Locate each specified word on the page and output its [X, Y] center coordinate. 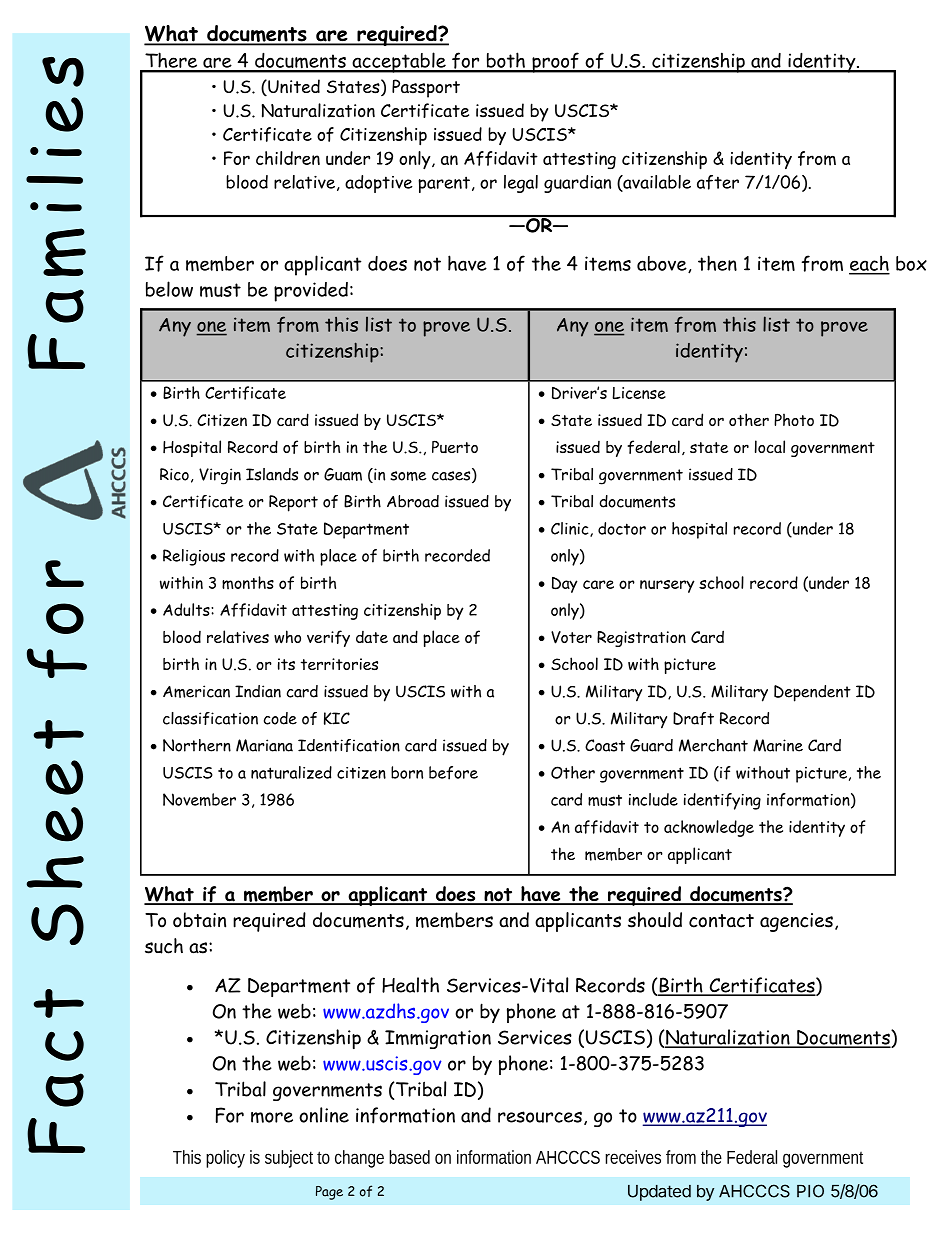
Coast [605, 745]
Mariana [264, 745]
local [770, 447]
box [911, 263]
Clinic [571, 529]
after [718, 182]
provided [311, 292]
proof [555, 62]
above [663, 264]
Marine [778, 745]
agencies [796, 922]
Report [293, 503]
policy [225, 1159]
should [655, 920]
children [288, 158]
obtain [199, 920]
